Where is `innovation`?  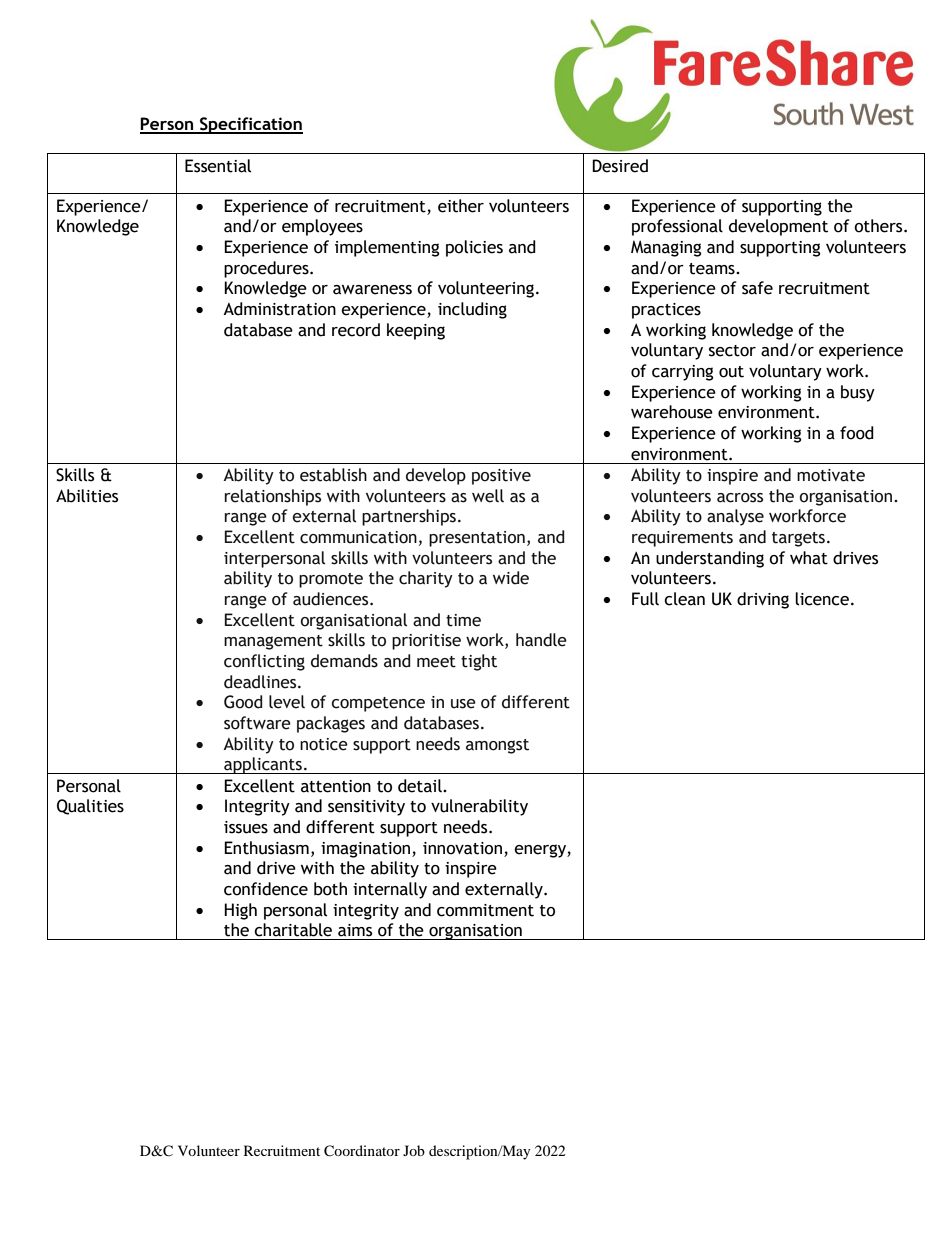 innovation is located at coordinates (462, 848).
